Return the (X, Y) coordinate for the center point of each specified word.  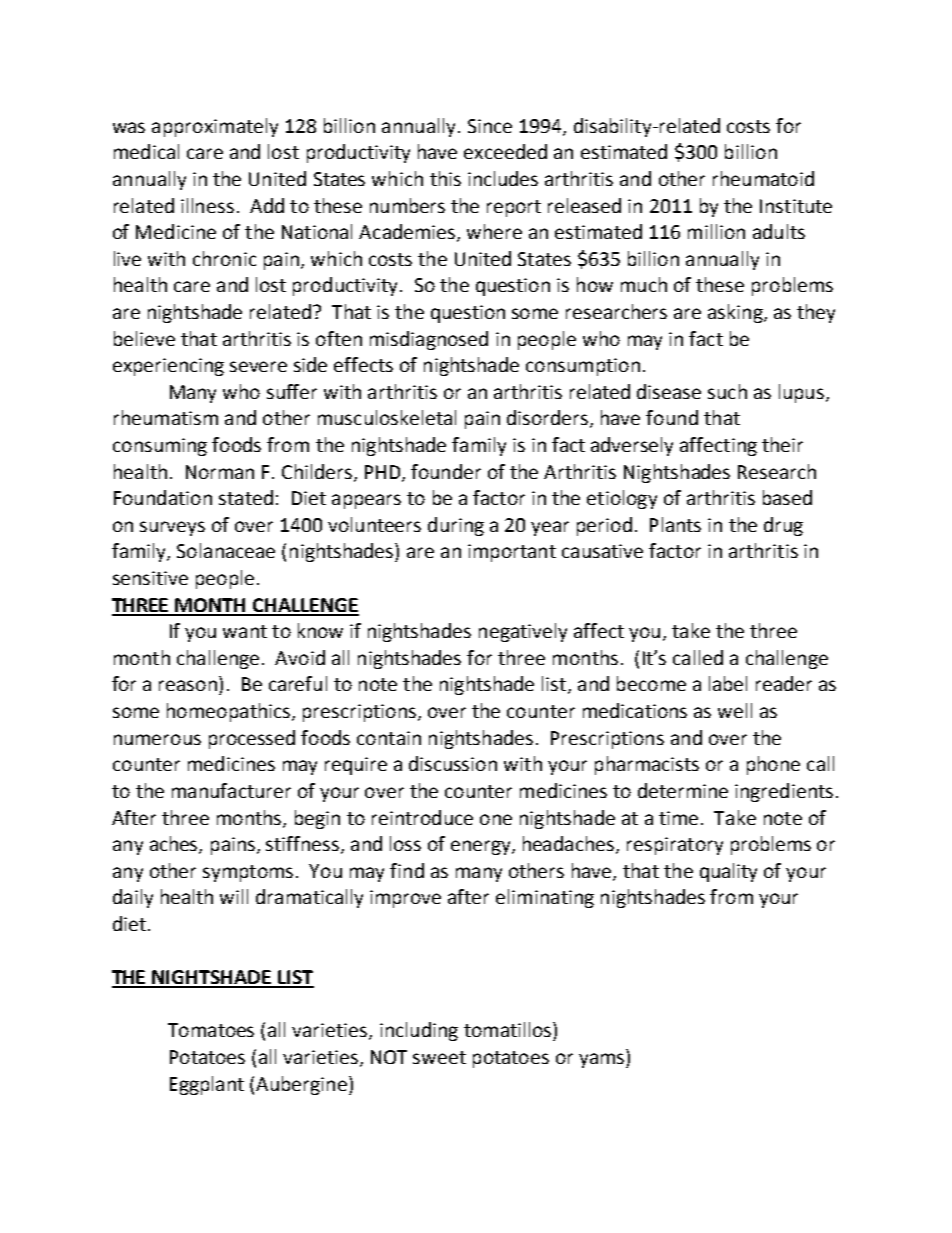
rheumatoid (763, 178)
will (234, 896)
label (728, 683)
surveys (172, 528)
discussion (453, 763)
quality (728, 872)
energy (482, 847)
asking (736, 313)
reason (188, 685)
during (456, 526)
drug (783, 526)
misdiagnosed (429, 340)
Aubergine (301, 1085)
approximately (215, 127)
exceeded (505, 151)
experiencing (168, 367)
